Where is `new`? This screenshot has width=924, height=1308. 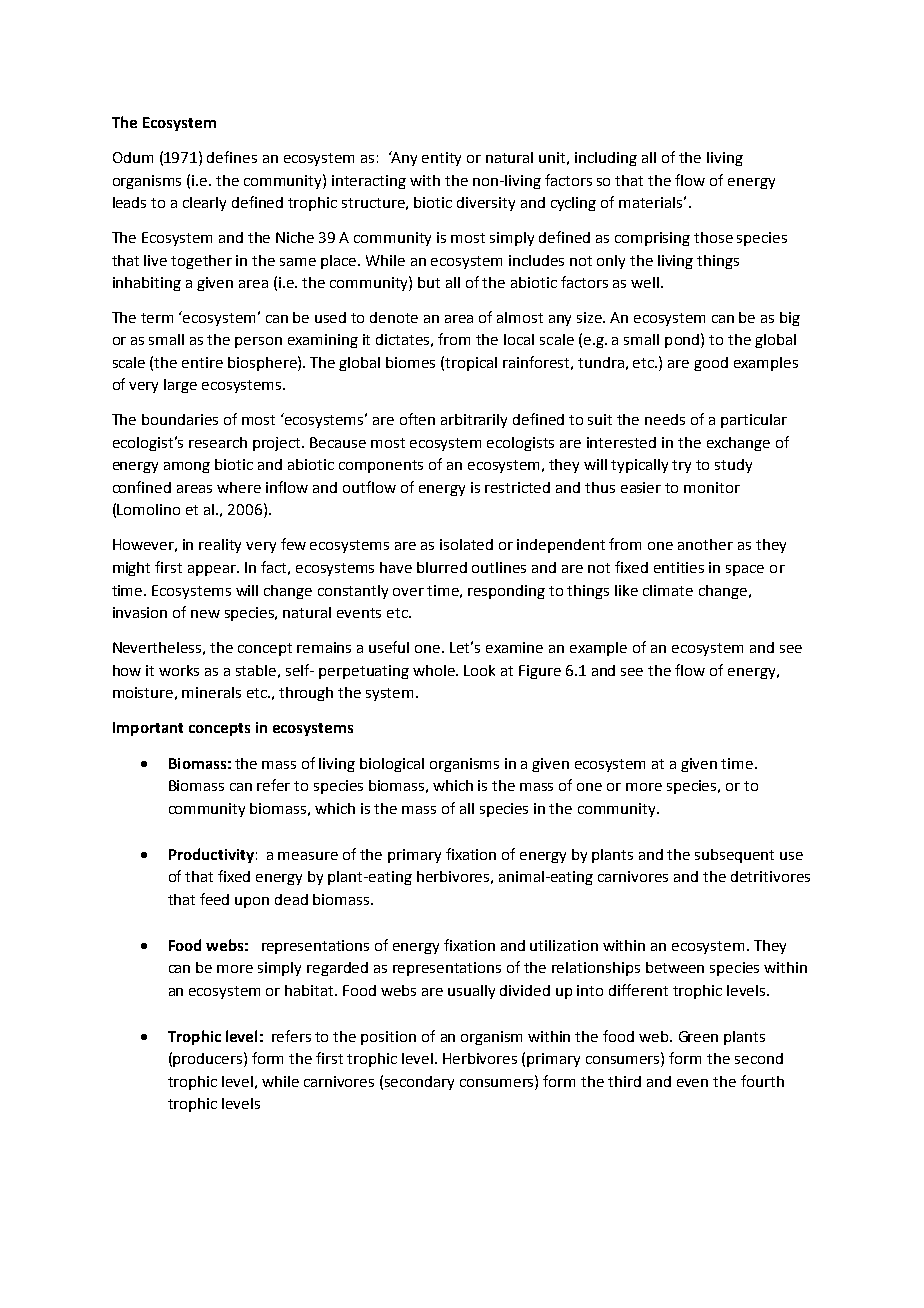
new is located at coordinates (205, 614).
